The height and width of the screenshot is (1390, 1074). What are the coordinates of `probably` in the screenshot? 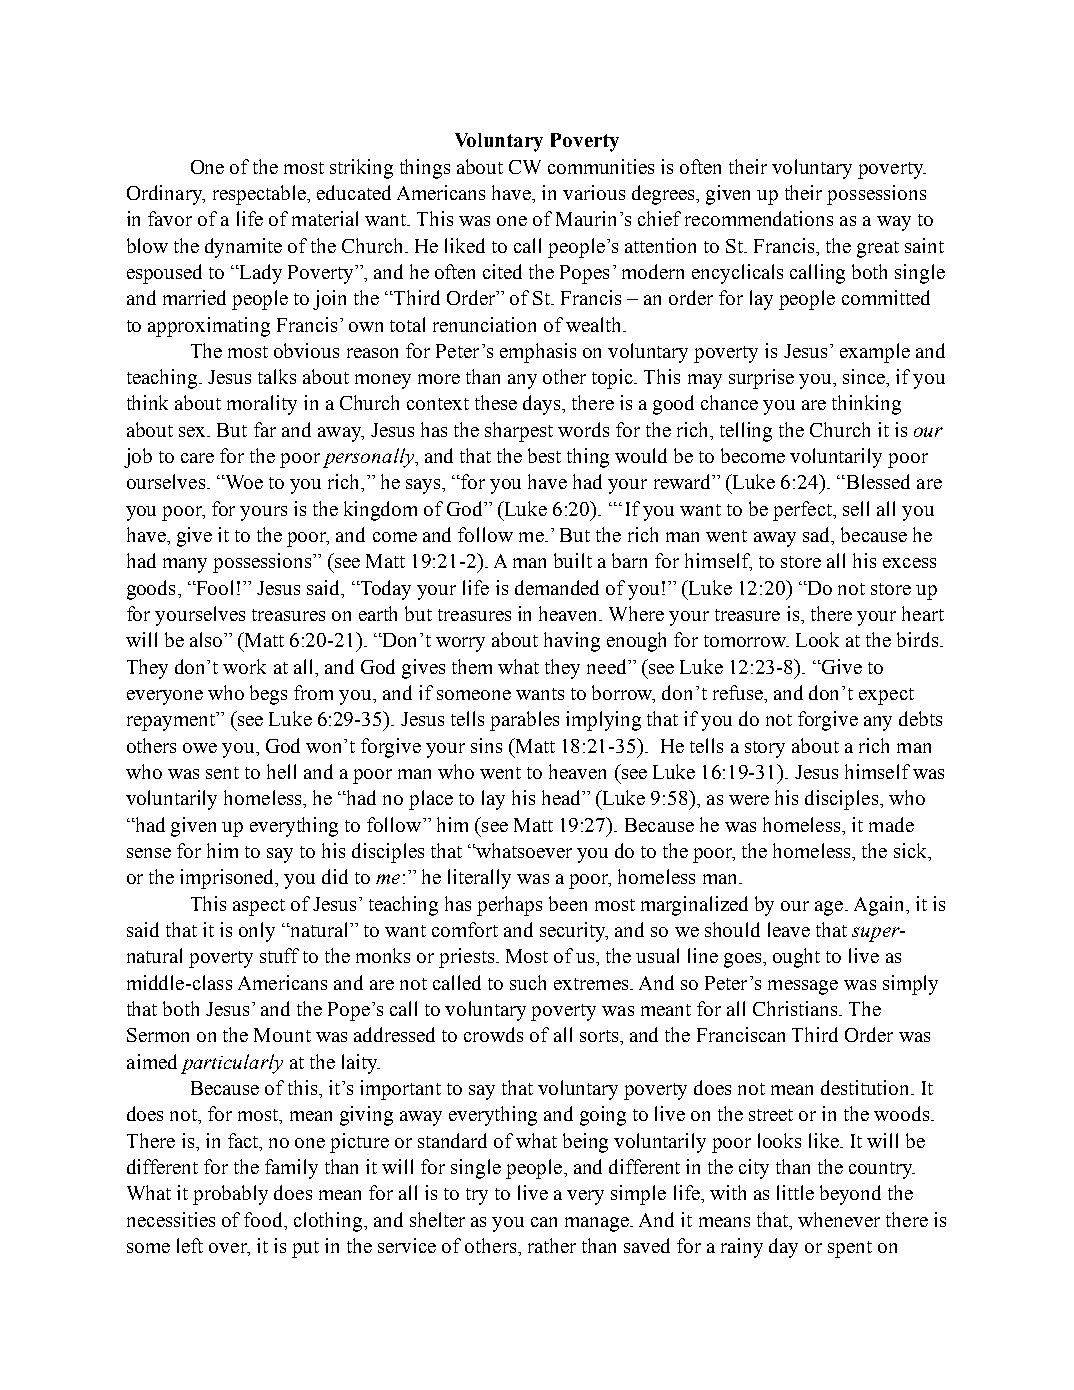 It's located at (230, 1195).
